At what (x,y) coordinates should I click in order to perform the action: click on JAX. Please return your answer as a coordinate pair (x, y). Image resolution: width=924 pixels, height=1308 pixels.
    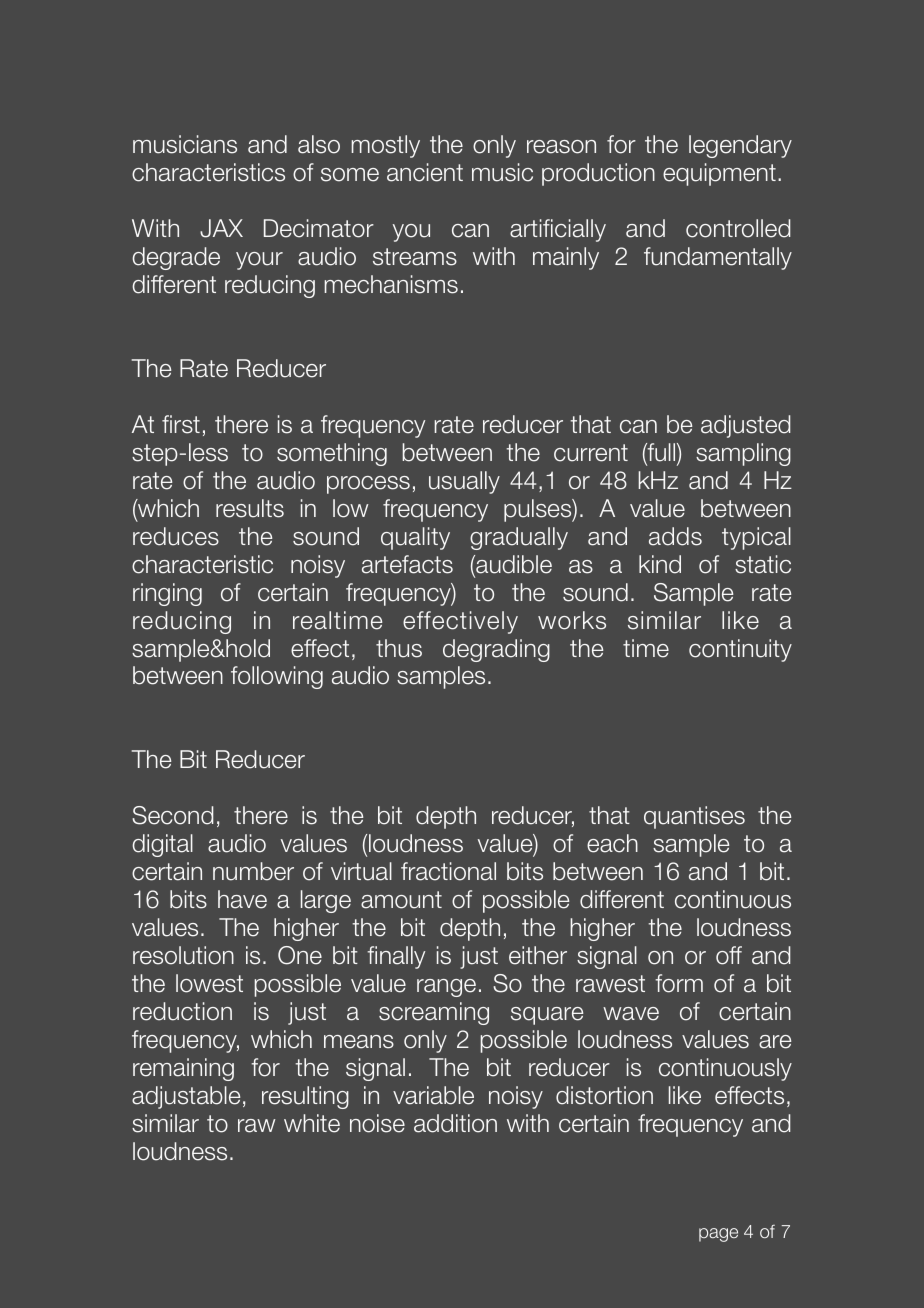
    Looking at the image, I should click on (221, 228).
